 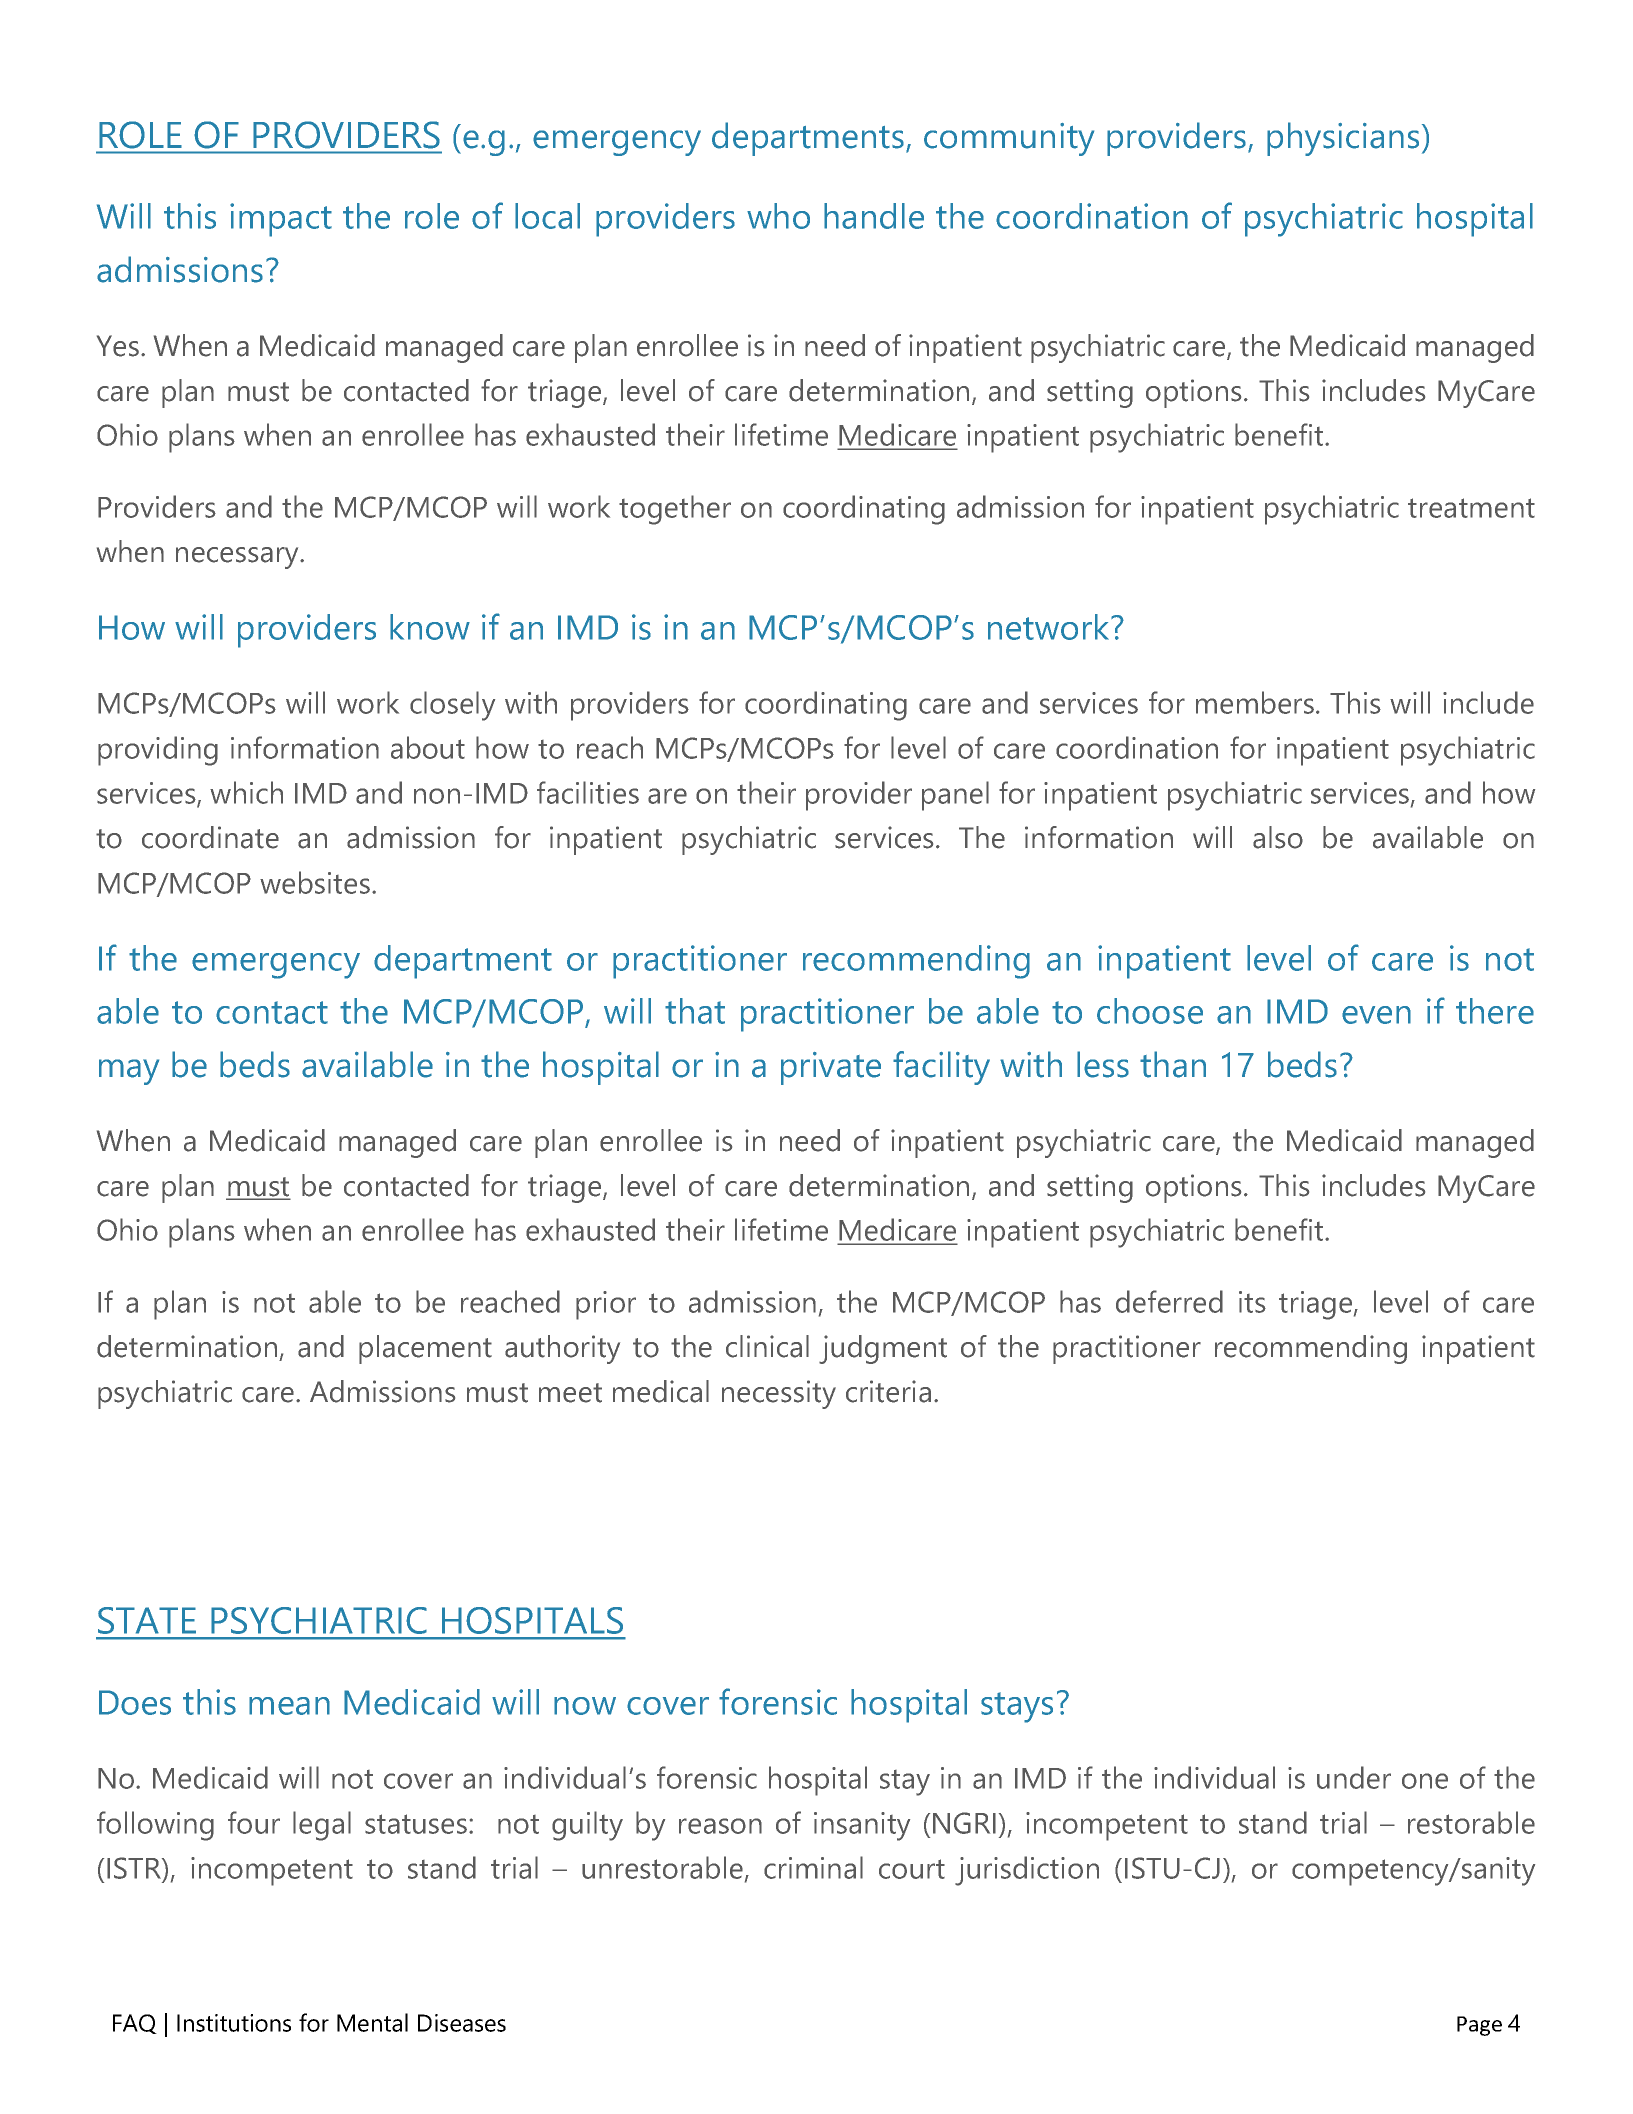 What do you see at coordinates (1278, 837) in the screenshot?
I see `also` at bounding box center [1278, 837].
